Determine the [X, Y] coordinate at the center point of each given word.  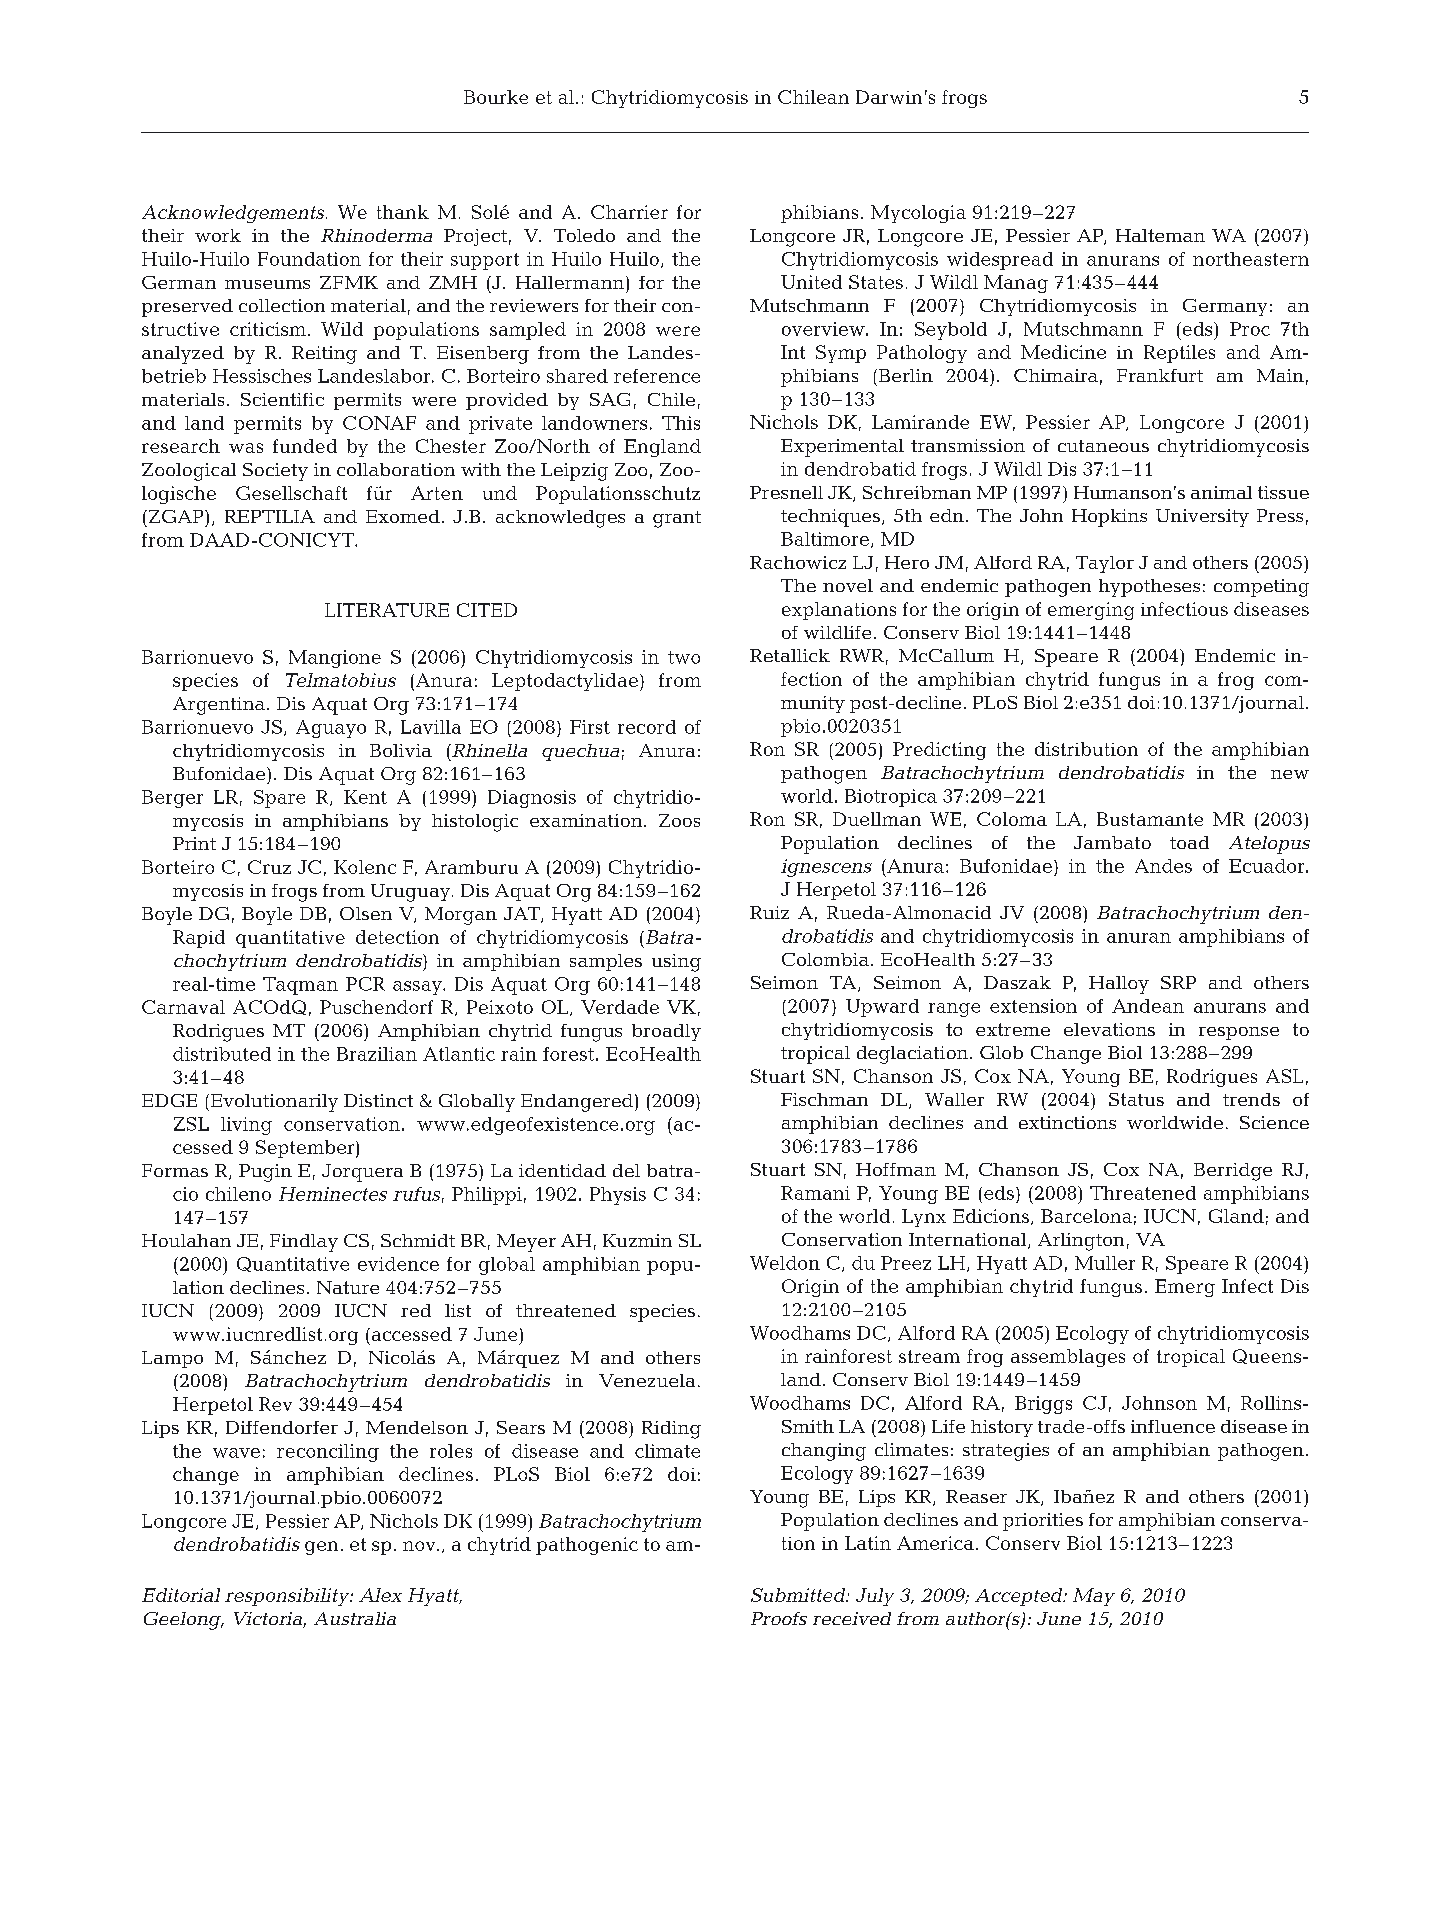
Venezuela [647, 1380]
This [681, 423]
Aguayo [331, 729]
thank [403, 212]
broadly [666, 1032]
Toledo [584, 235]
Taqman [300, 986]
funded [305, 446]
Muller [1105, 1263]
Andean [1148, 1006]
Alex [380, 1595]
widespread [1000, 261]
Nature [348, 1287]
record [647, 727]
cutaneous [1103, 446]
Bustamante [1150, 819]
